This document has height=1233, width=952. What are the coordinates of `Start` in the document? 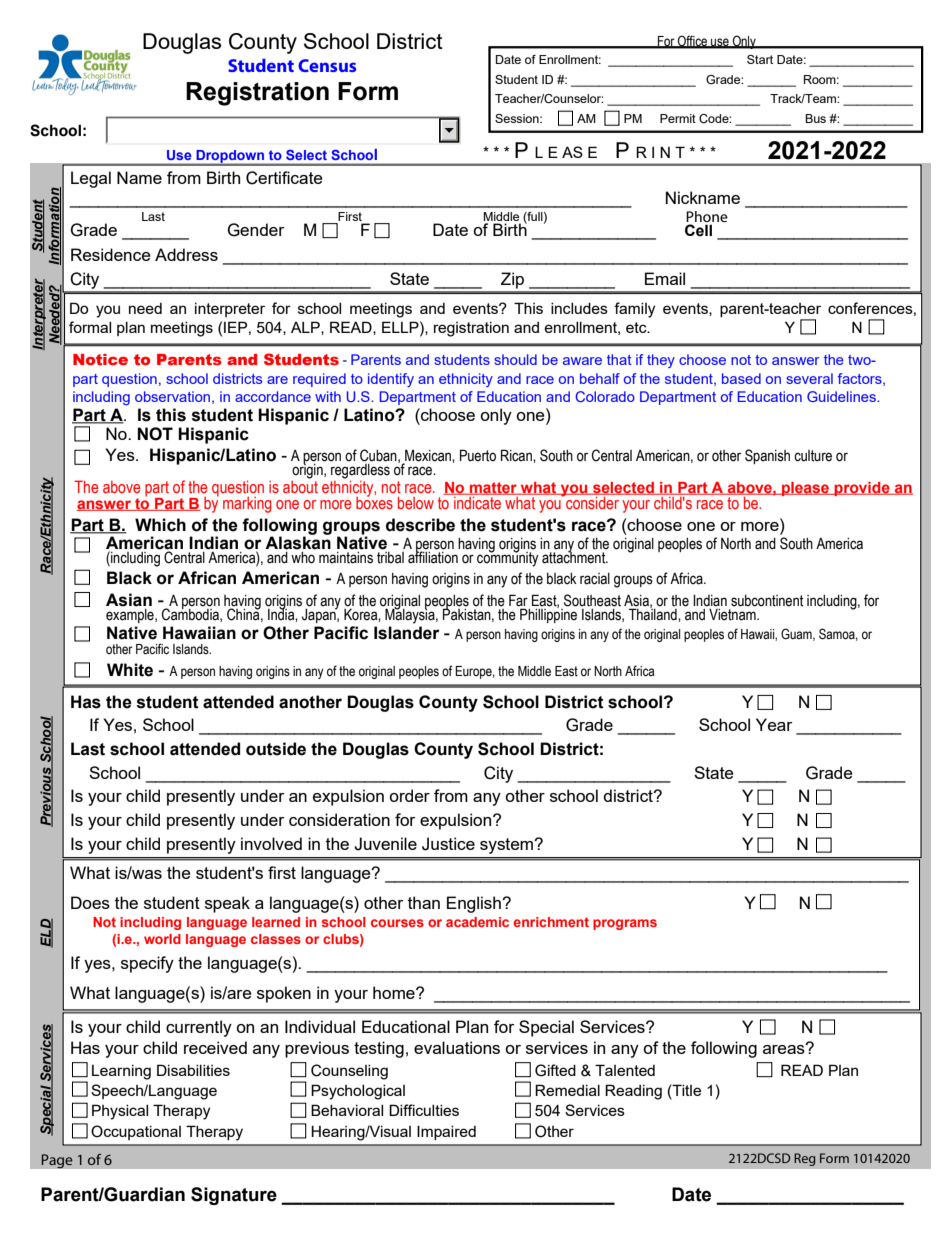 It's located at (760, 59).
